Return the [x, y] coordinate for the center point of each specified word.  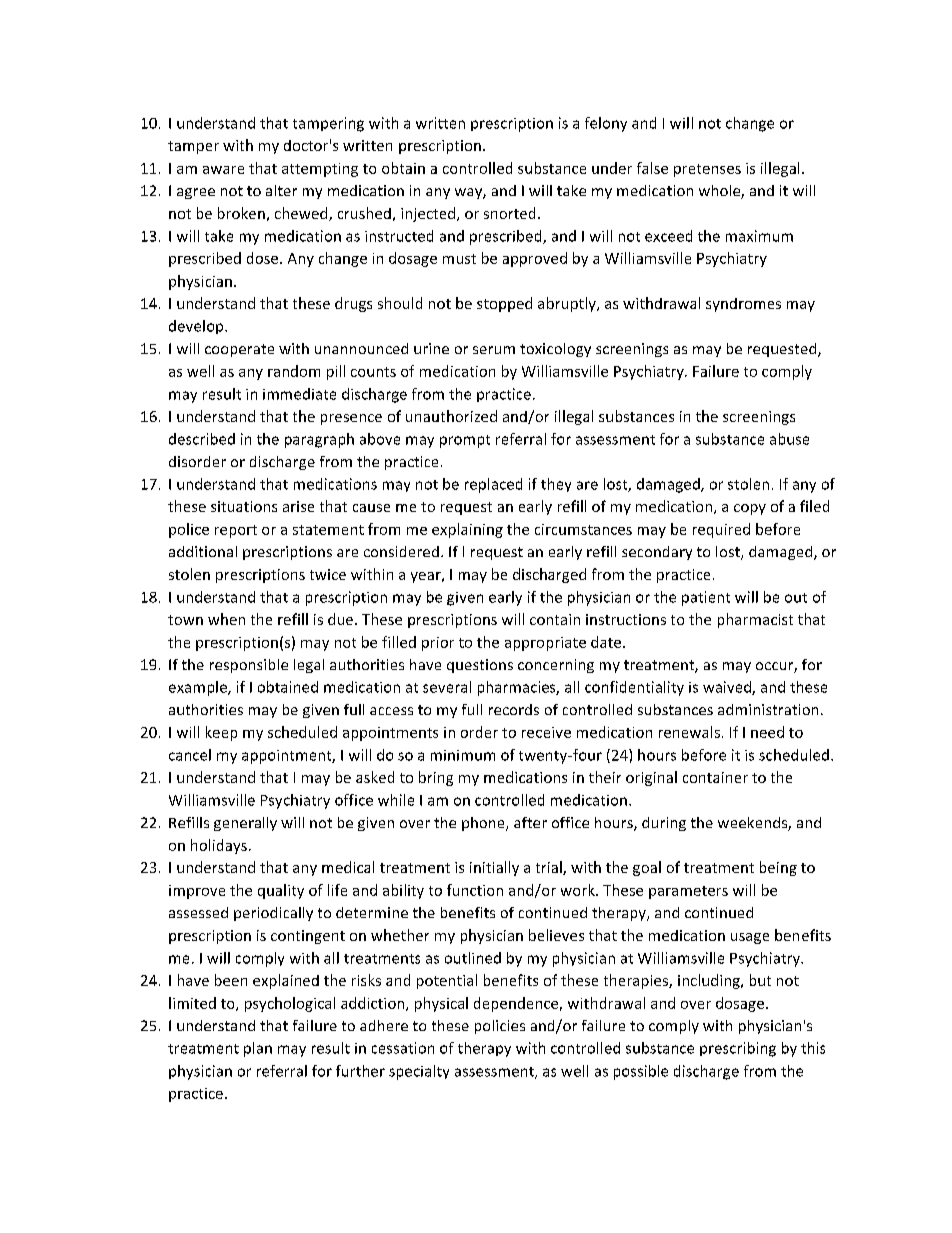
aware [223, 170]
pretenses [707, 170]
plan [258, 1049]
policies [500, 1027]
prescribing [738, 1049]
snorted [509, 213]
